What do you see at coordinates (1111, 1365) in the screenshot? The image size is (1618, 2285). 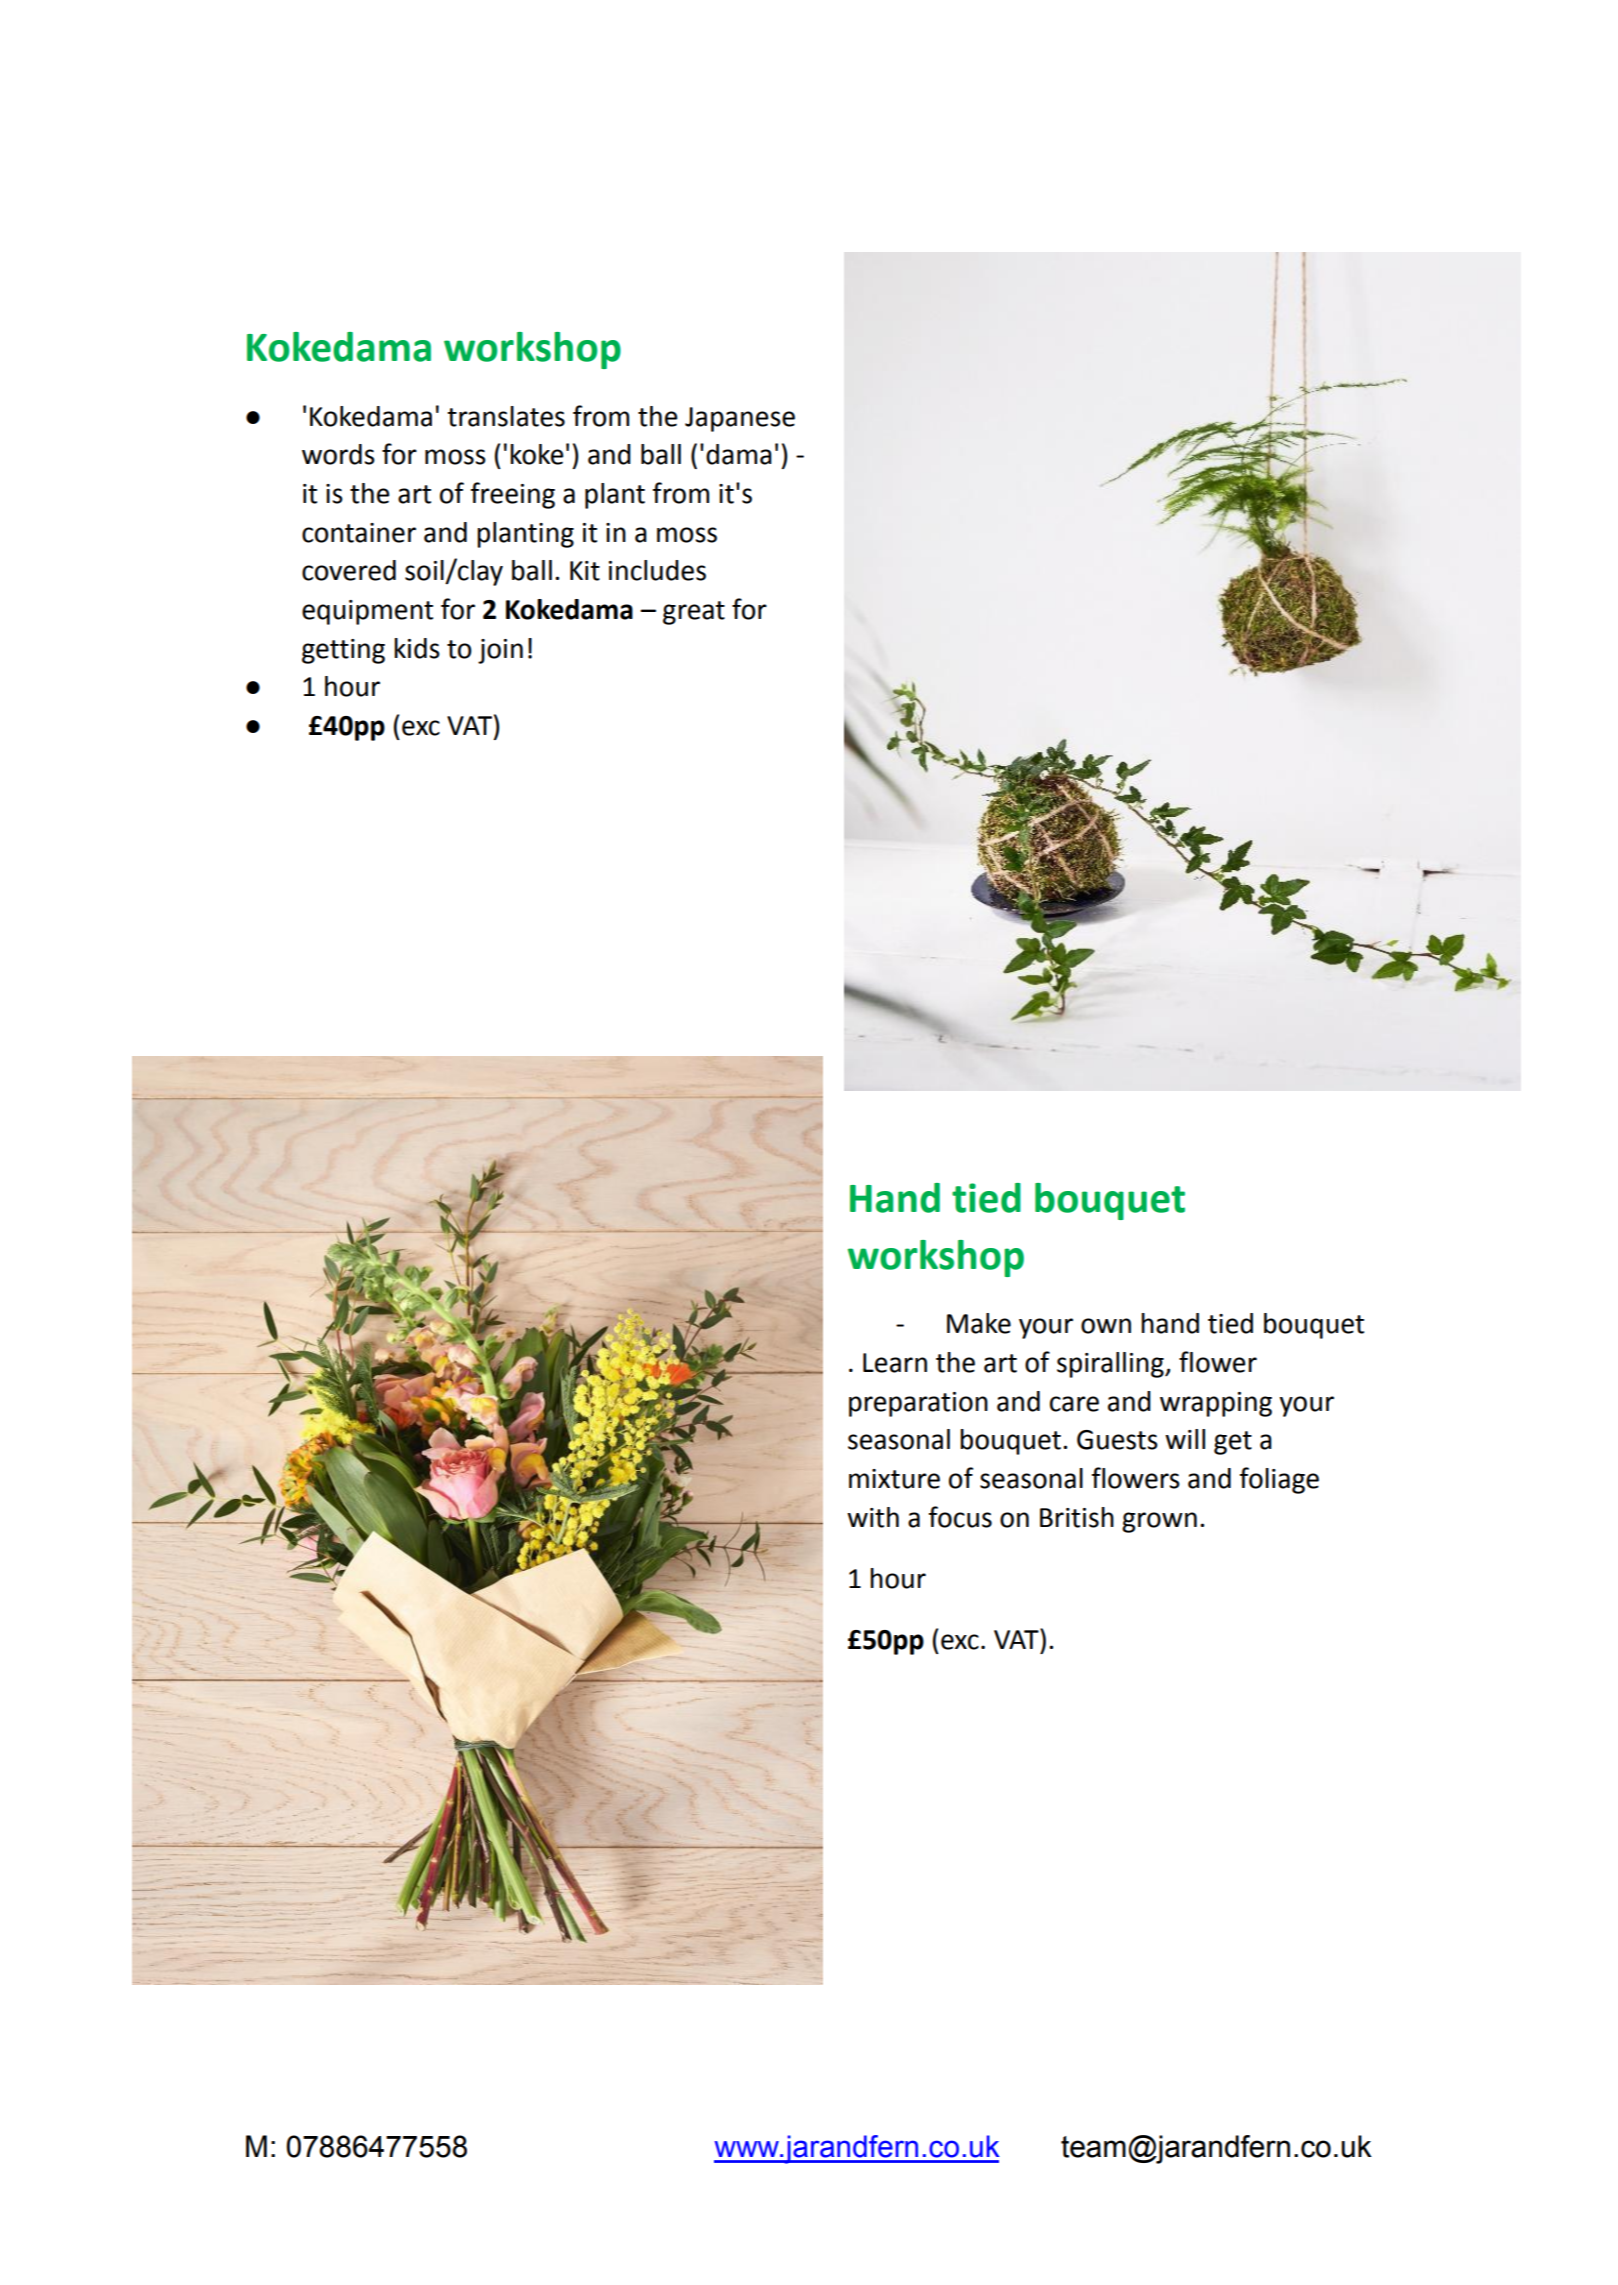 I see `spiralling` at bounding box center [1111, 1365].
